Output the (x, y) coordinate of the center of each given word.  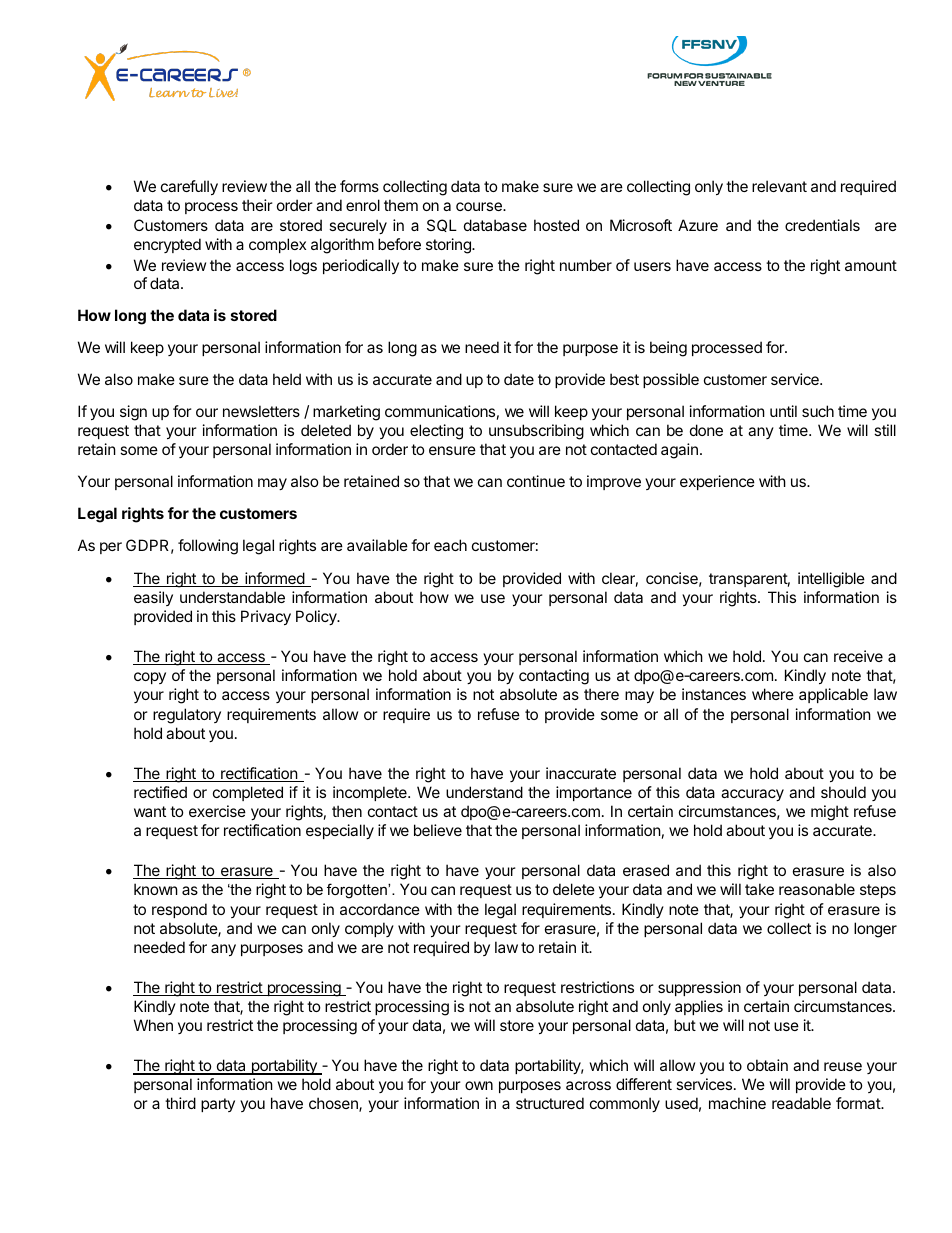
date (519, 379)
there (601, 694)
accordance (380, 909)
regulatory (187, 716)
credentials (822, 225)
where (773, 694)
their (257, 205)
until (783, 411)
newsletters (261, 411)
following (208, 547)
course (480, 206)
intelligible (831, 580)
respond (179, 910)
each (450, 545)
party (218, 1105)
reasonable (817, 889)
